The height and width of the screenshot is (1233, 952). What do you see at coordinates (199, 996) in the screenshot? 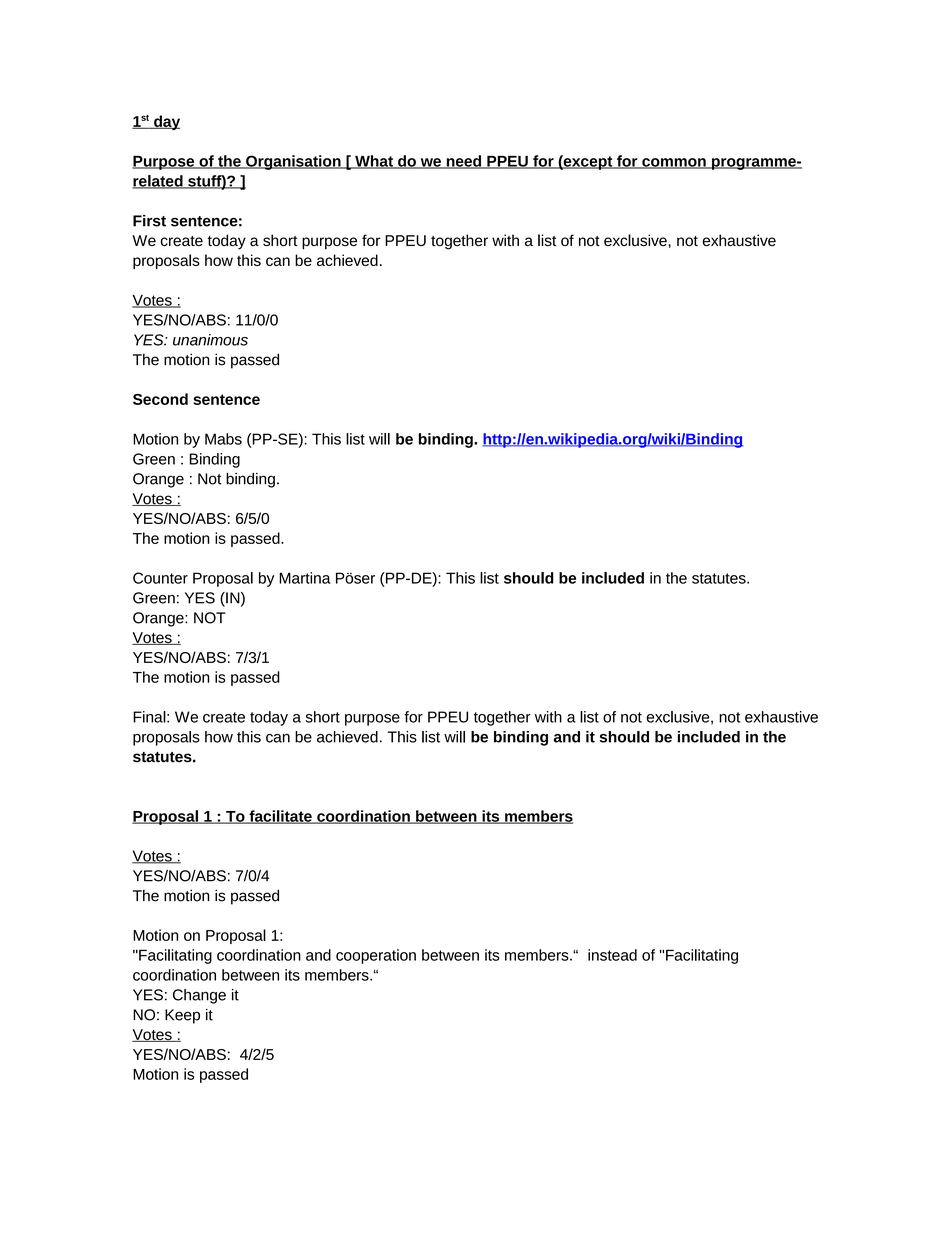
I see `Change` at bounding box center [199, 996].
